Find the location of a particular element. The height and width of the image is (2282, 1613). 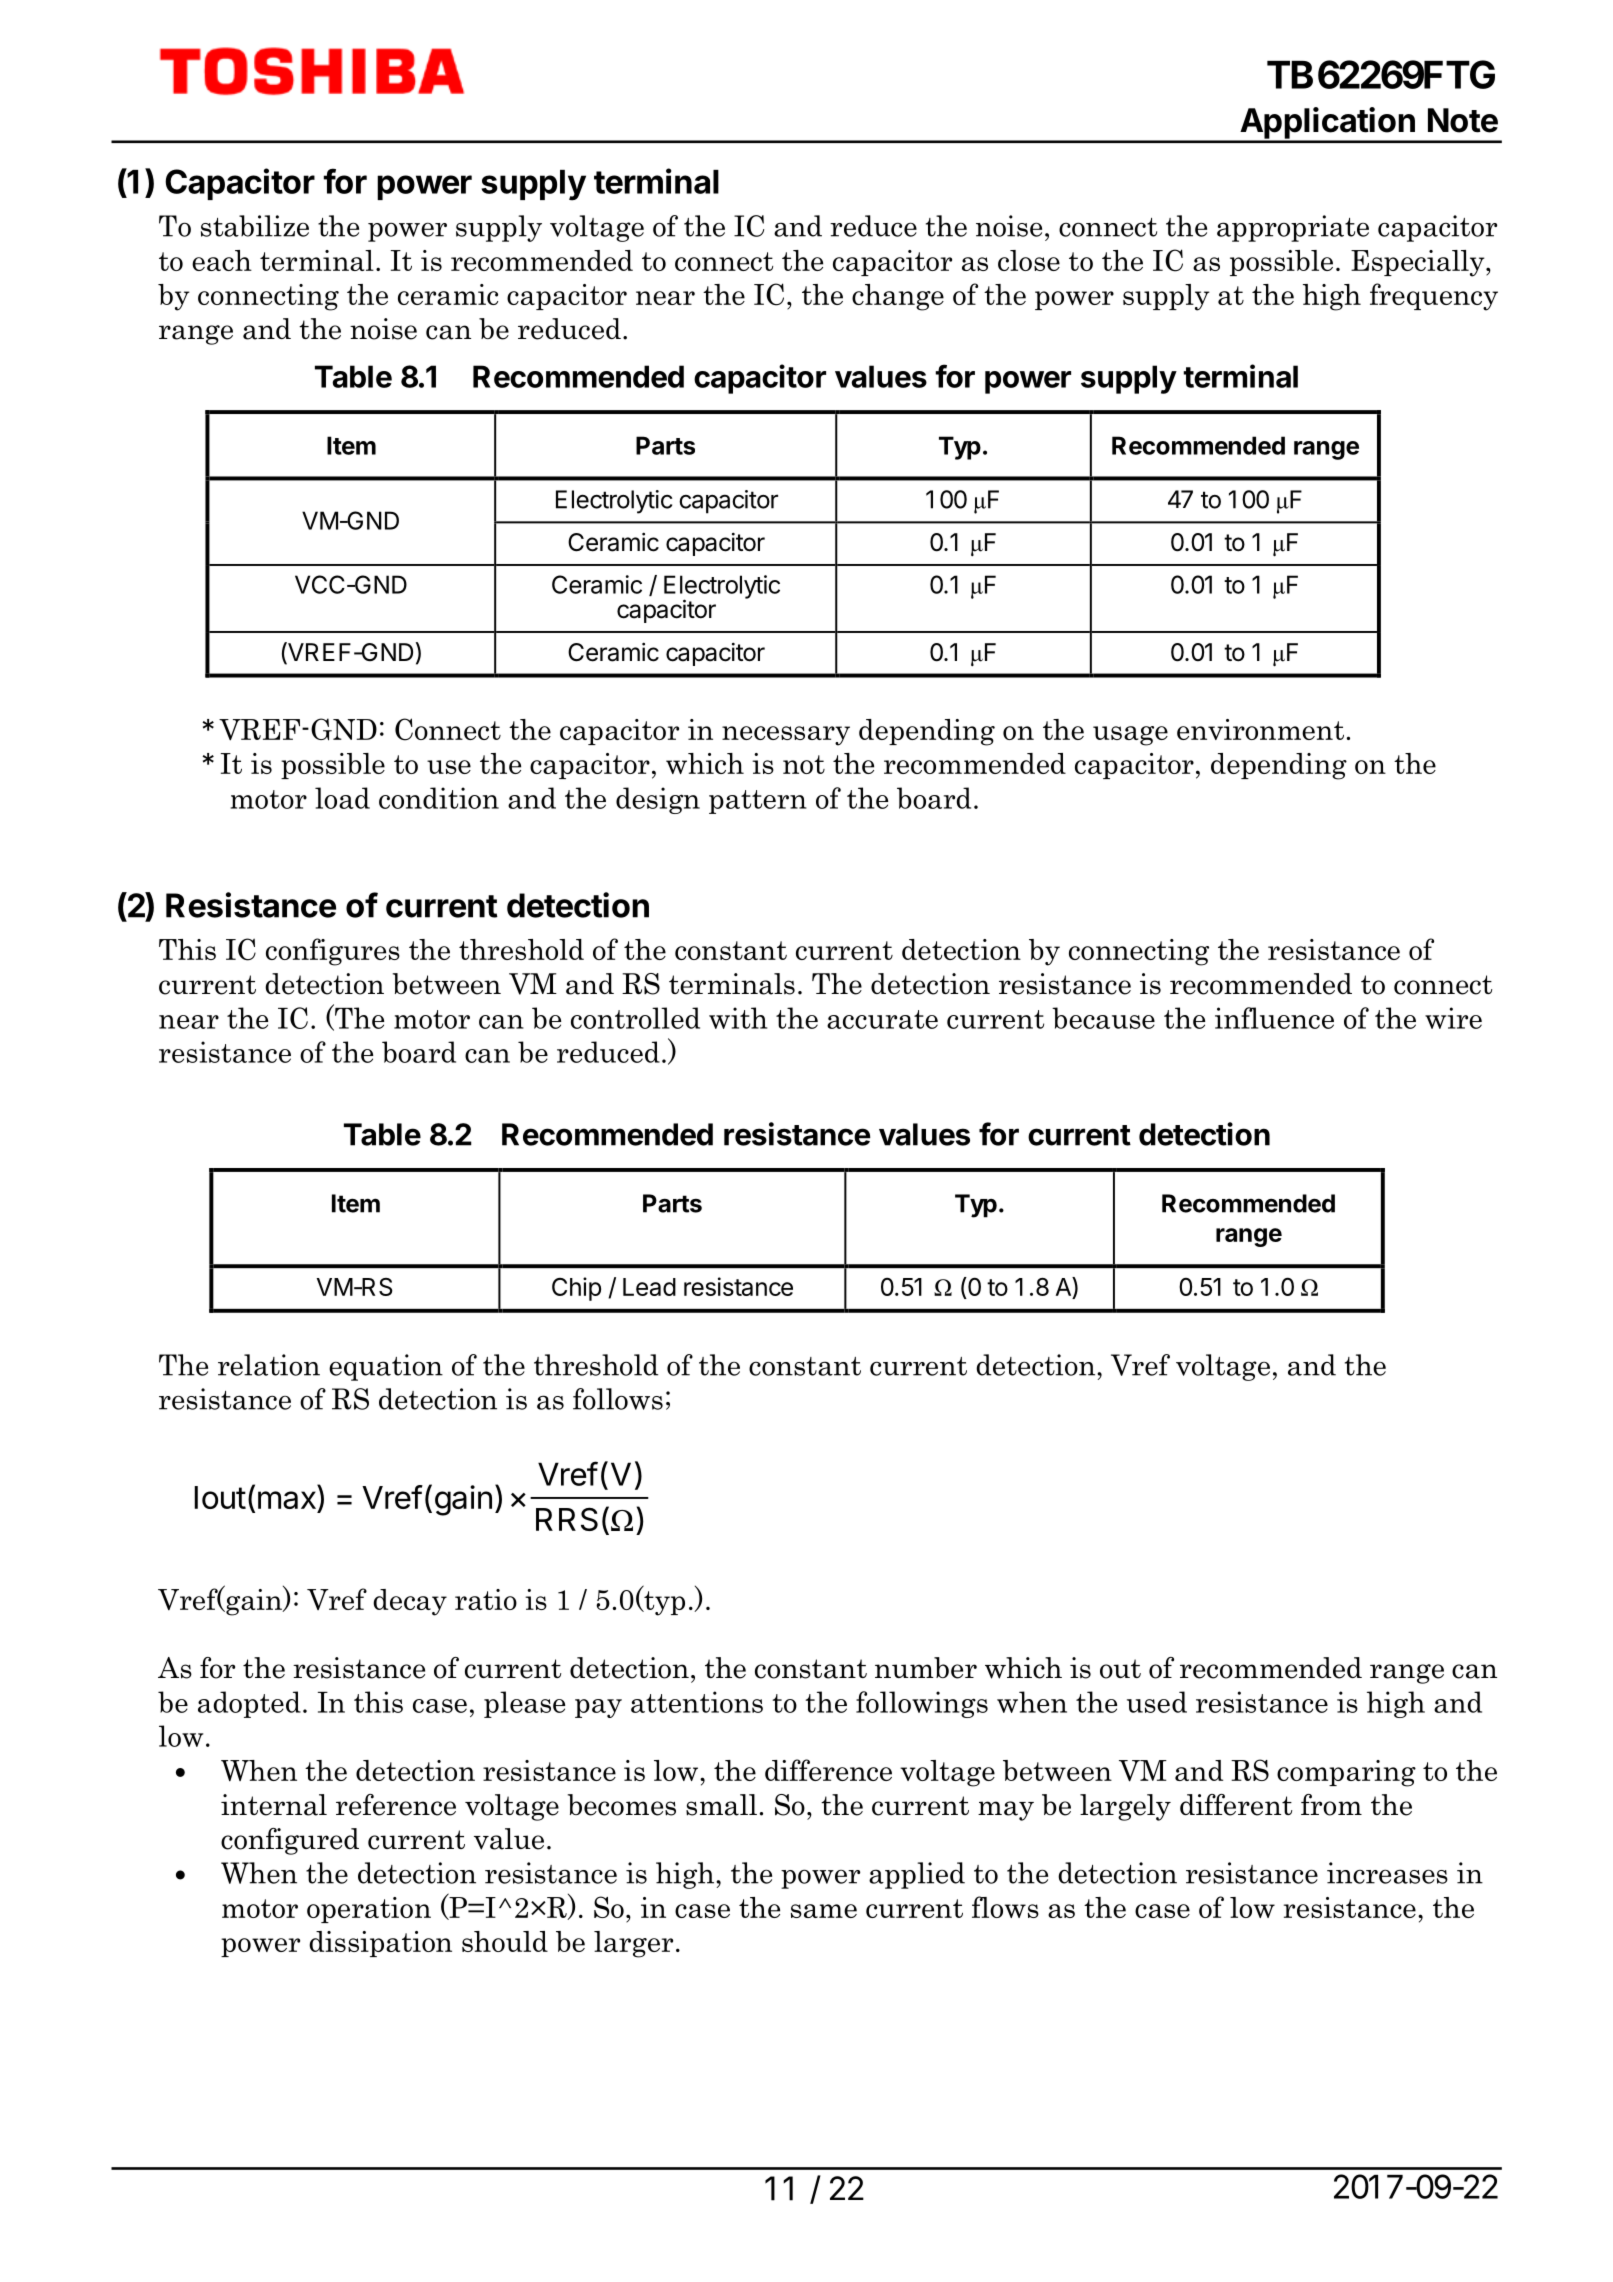

appropriate is located at coordinates (1293, 228).
